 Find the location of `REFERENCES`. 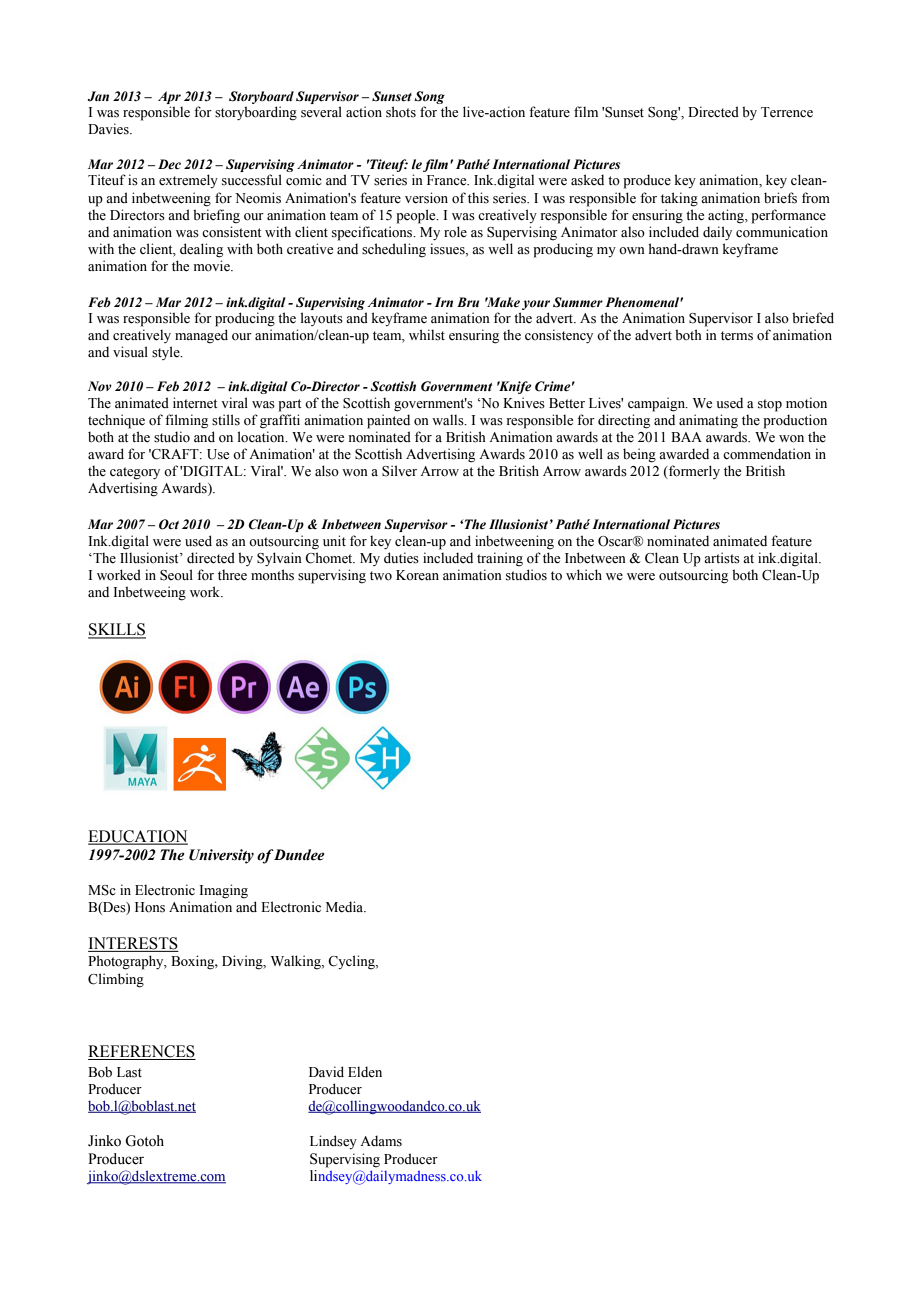

REFERENCES is located at coordinates (142, 1052).
